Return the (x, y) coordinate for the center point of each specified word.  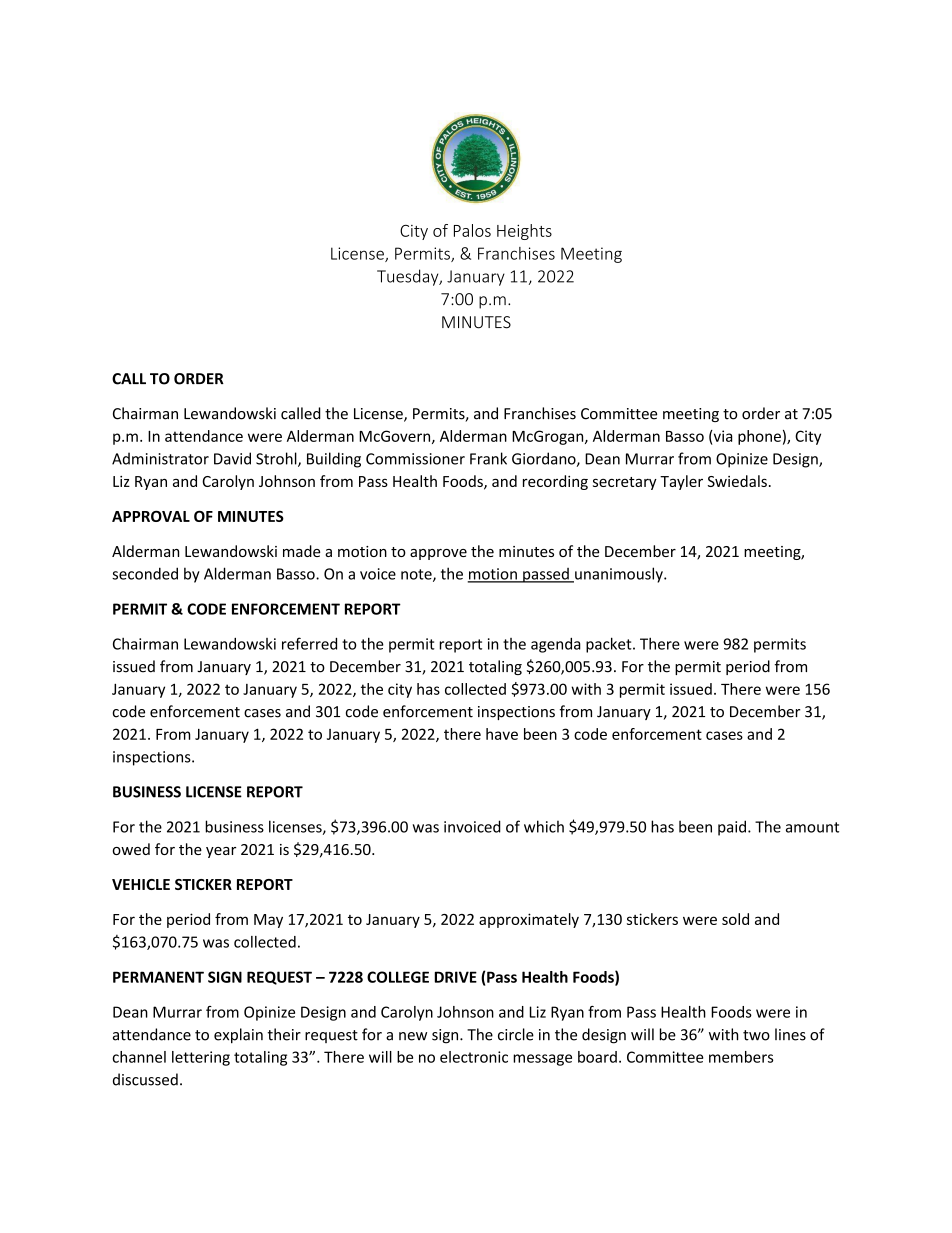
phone (759, 437)
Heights (524, 232)
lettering (201, 1058)
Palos (472, 230)
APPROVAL (151, 516)
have (502, 734)
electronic (474, 1057)
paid (732, 828)
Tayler (681, 482)
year (221, 852)
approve (438, 554)
